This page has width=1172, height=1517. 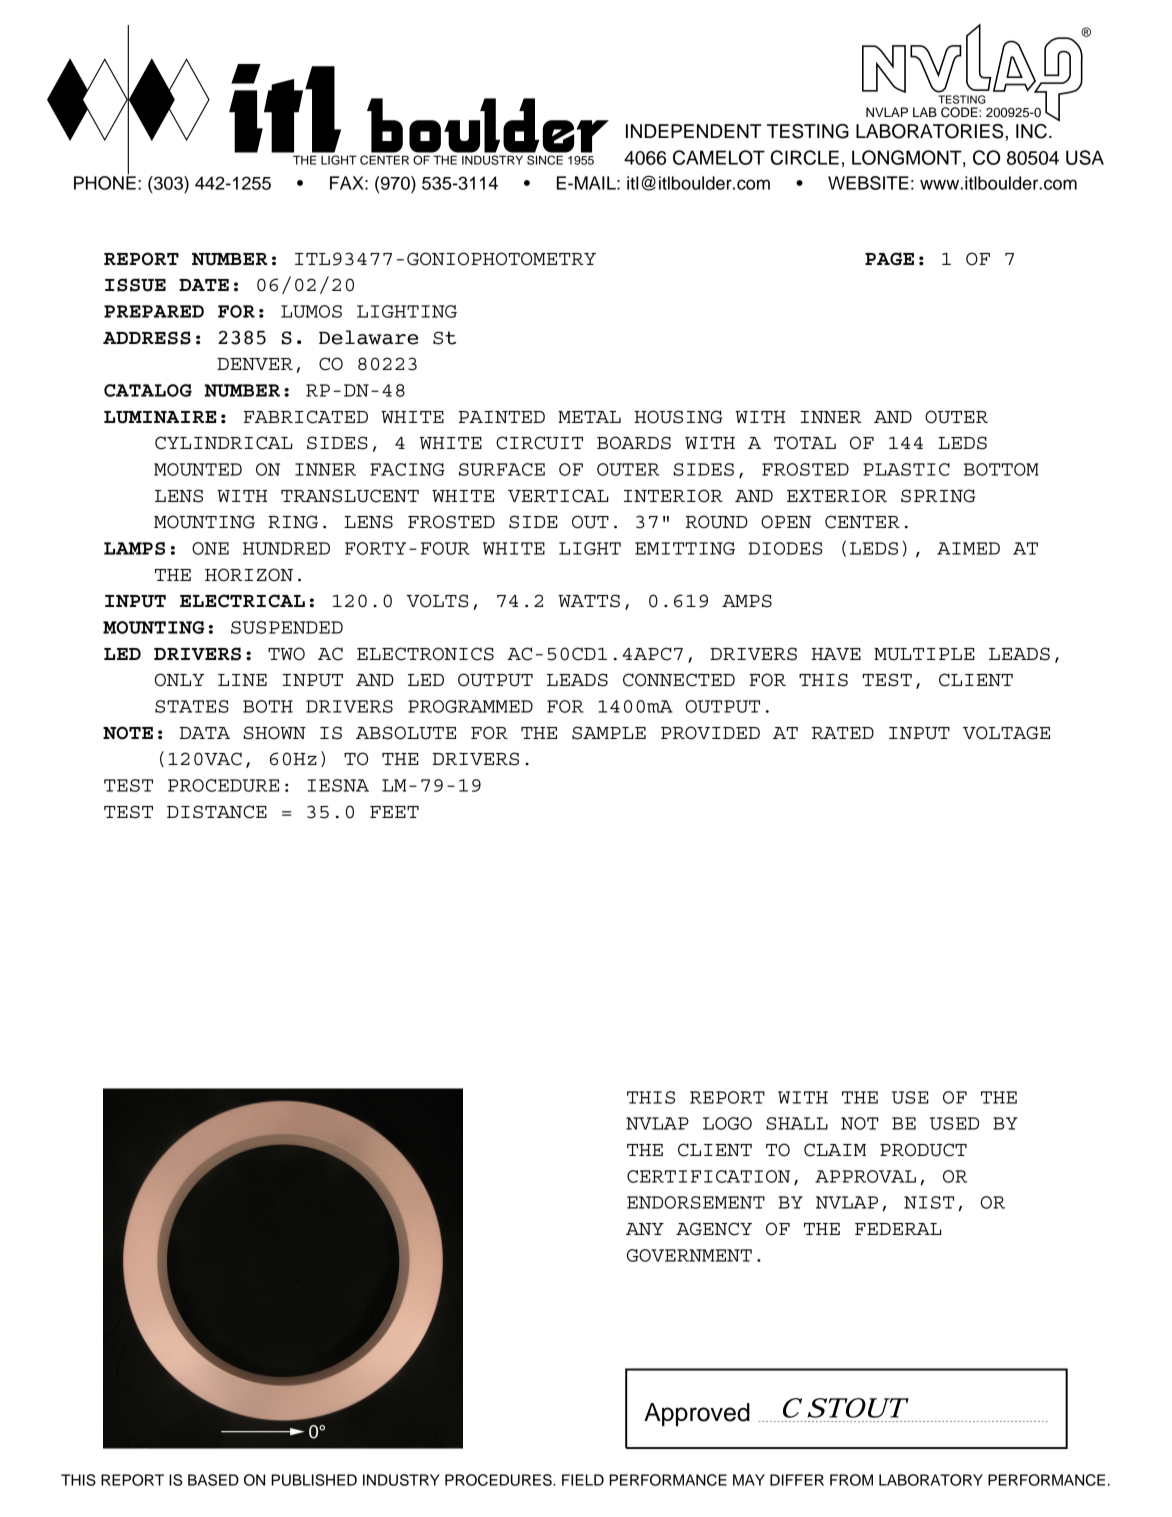 I want to click on DISTANCE, so click(x=217, y=812).
